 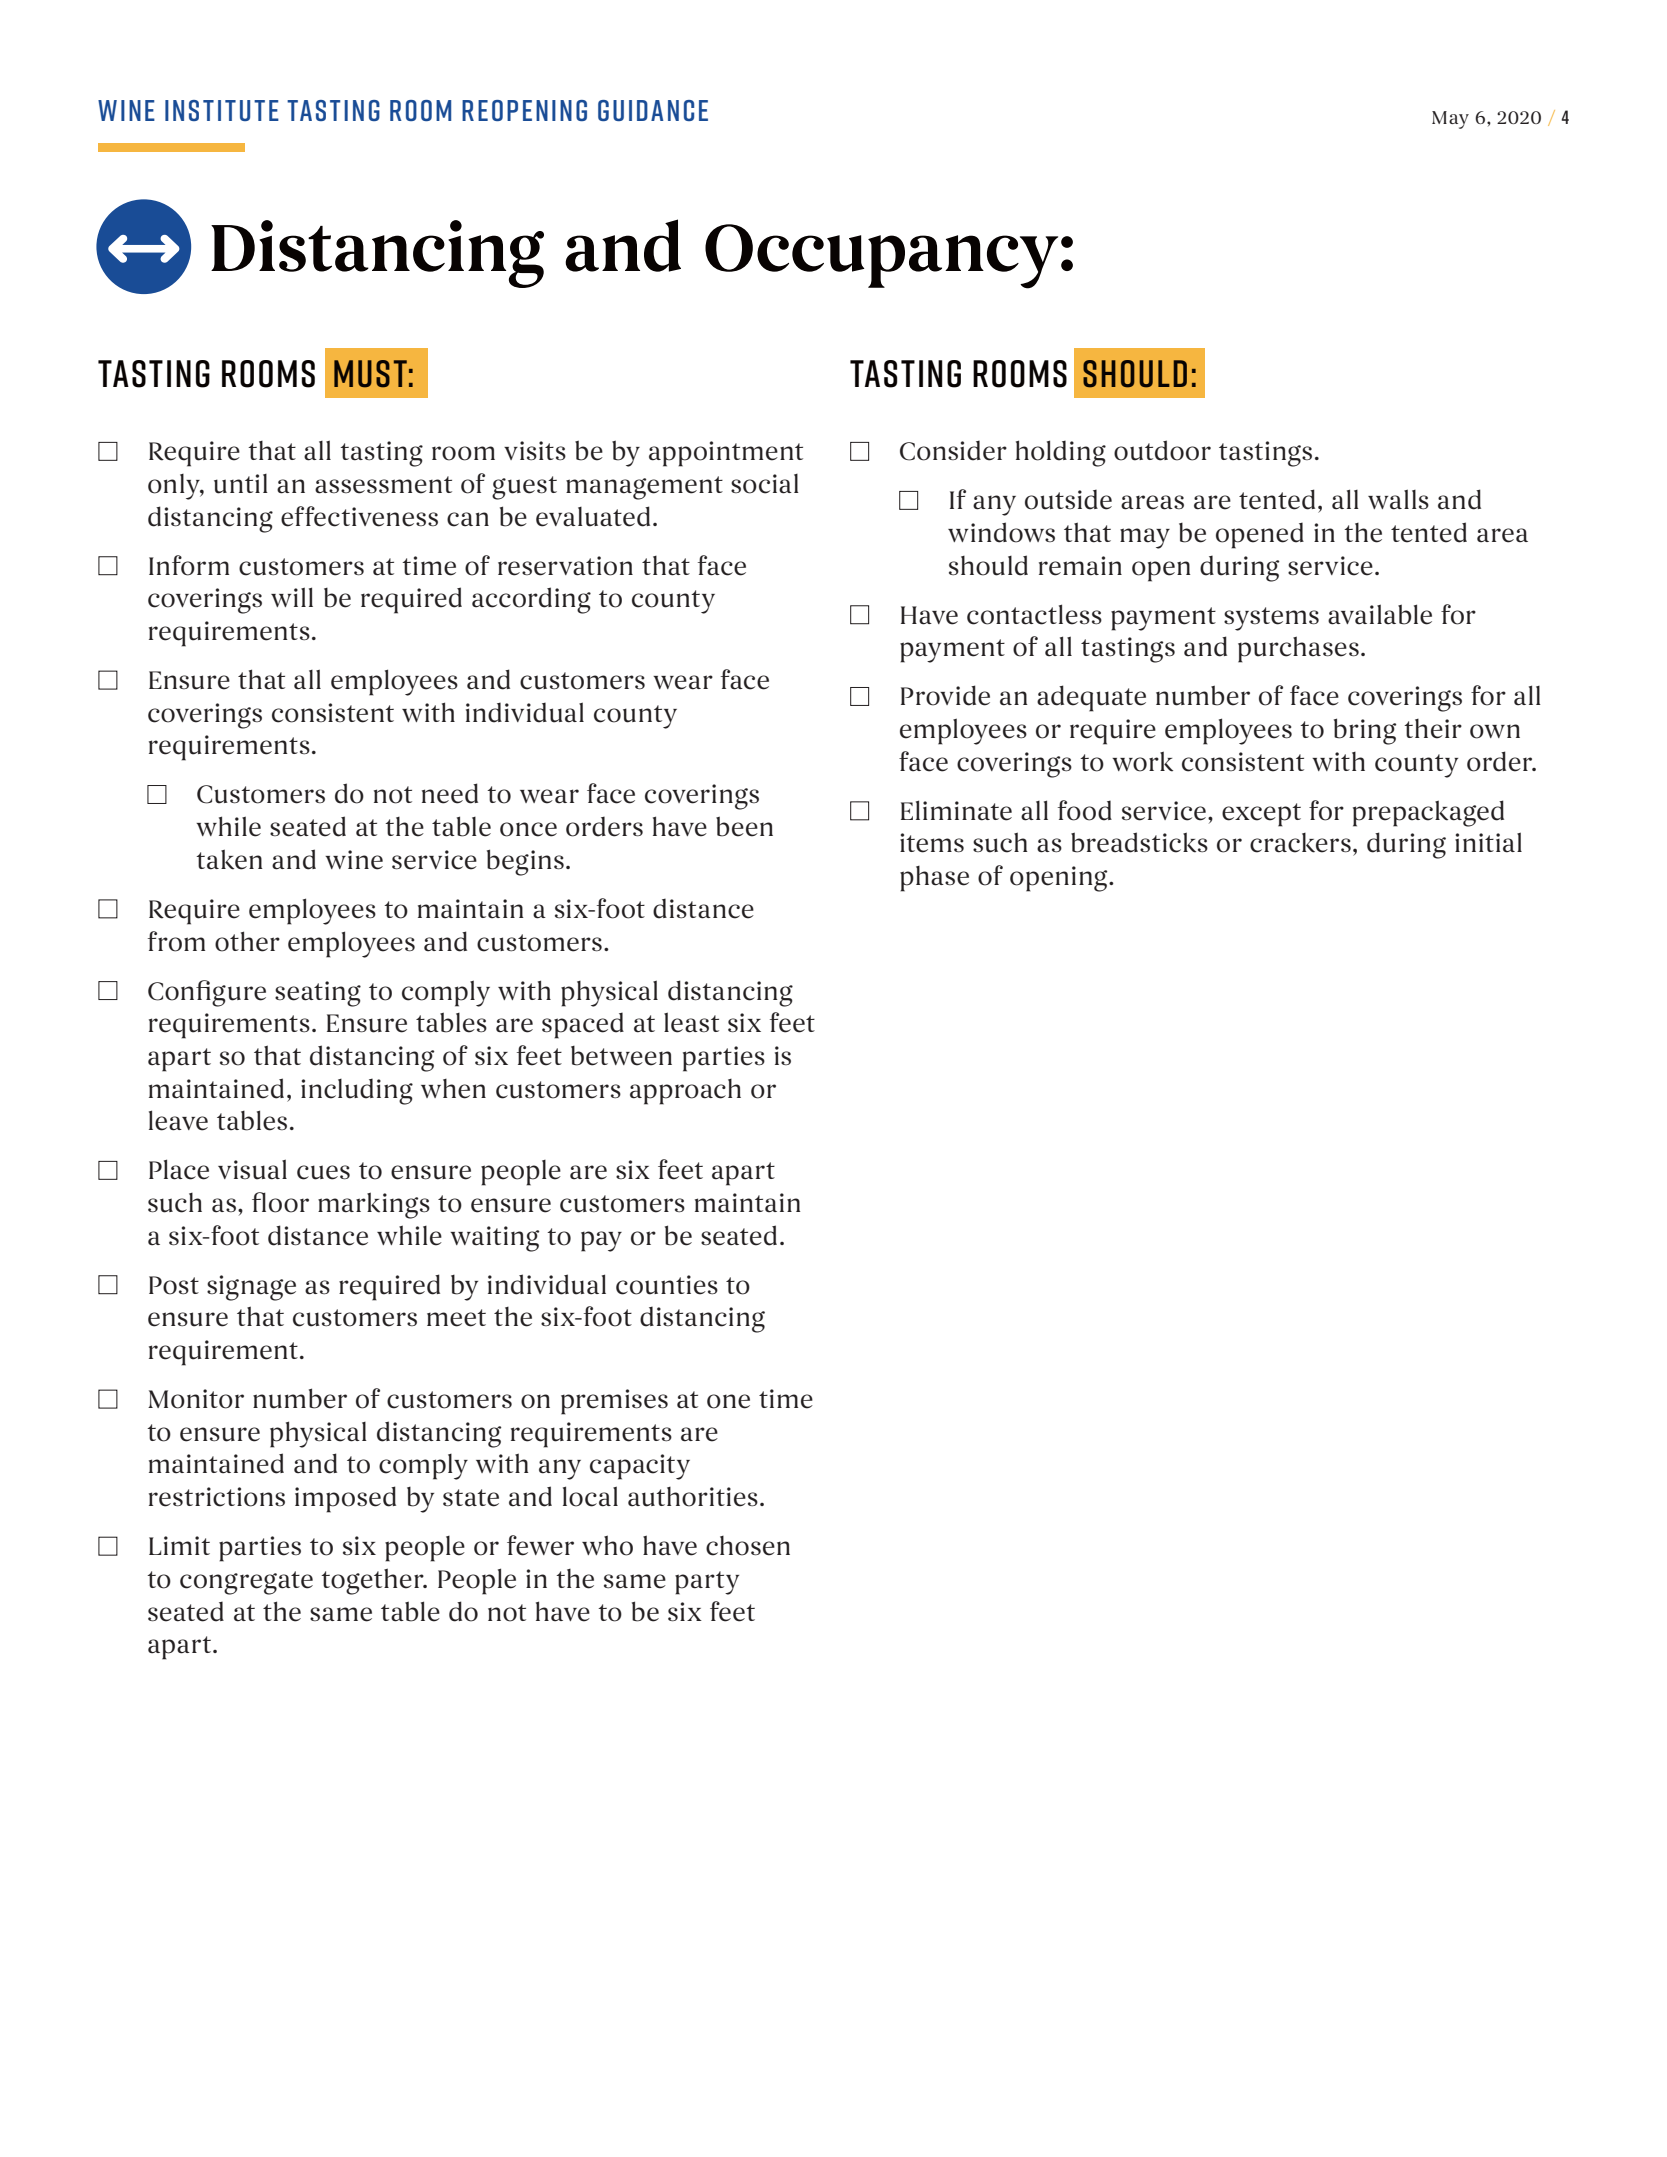 I want to click on including, so click(x=357, y=1091).
